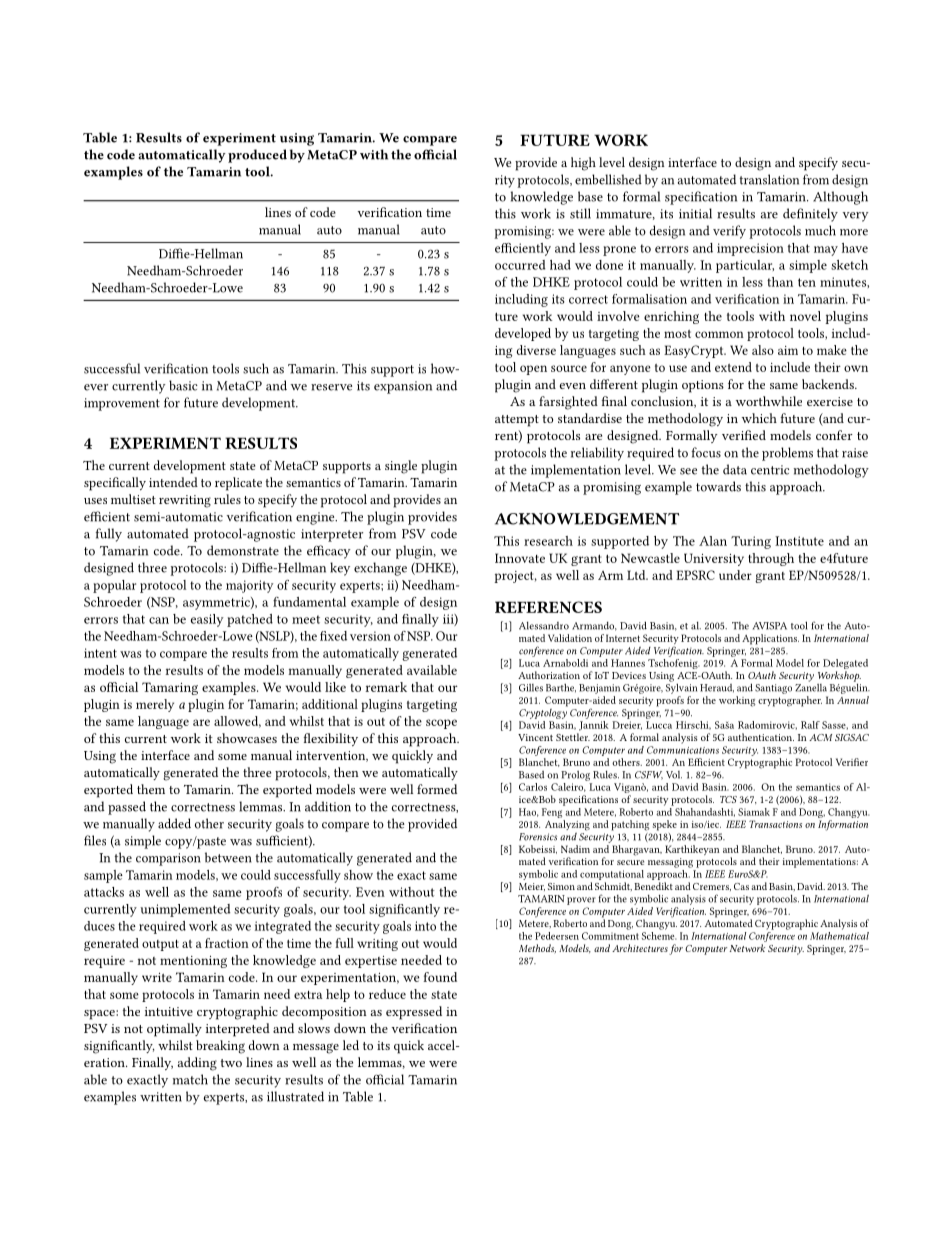  I want to click on high, so click(583, 164).
